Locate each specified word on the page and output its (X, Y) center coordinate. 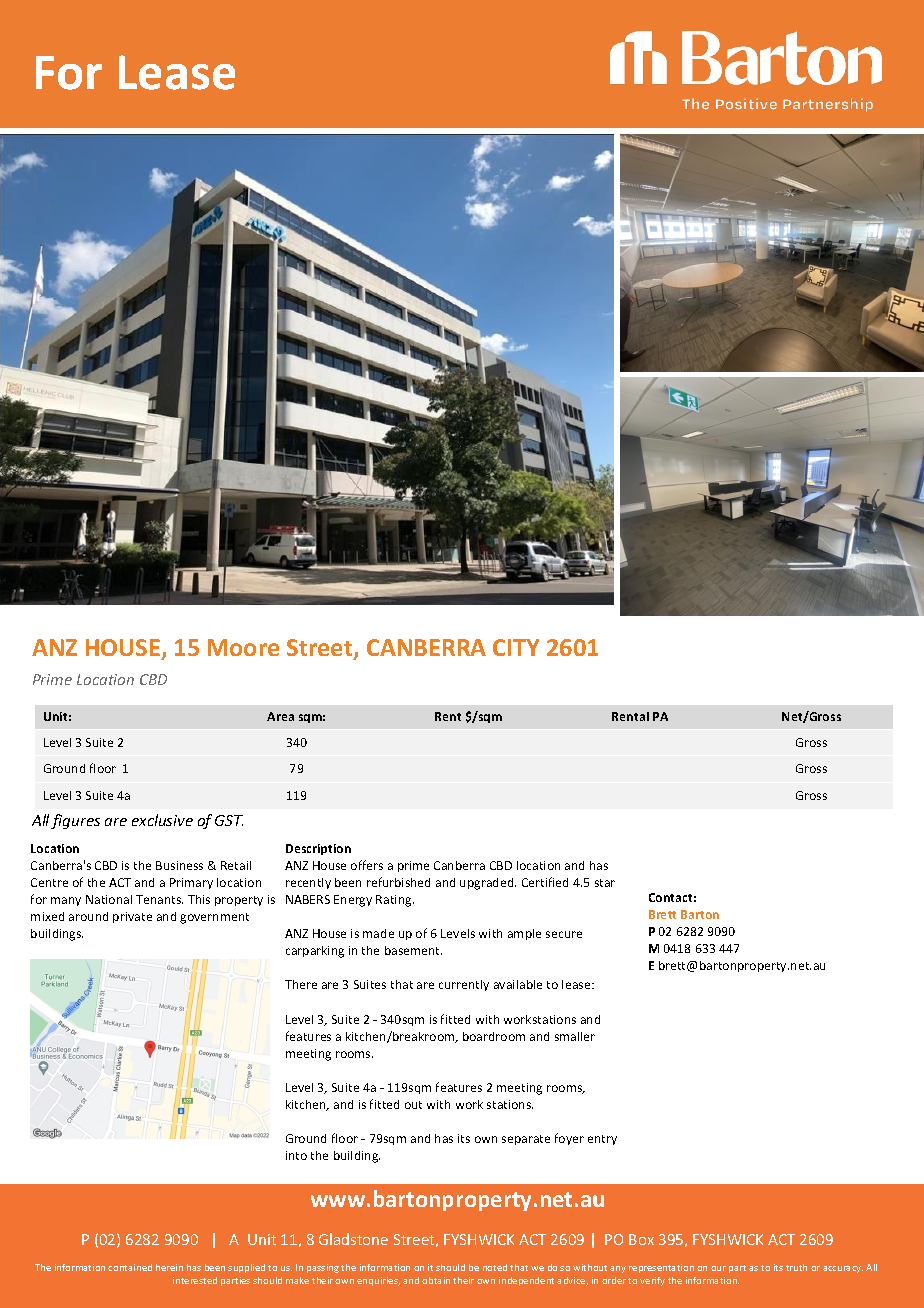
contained (130, 1267)
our (718, 1268)
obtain (436, 1280)
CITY (516, 647)
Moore (243, 647)
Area (280, 716)
